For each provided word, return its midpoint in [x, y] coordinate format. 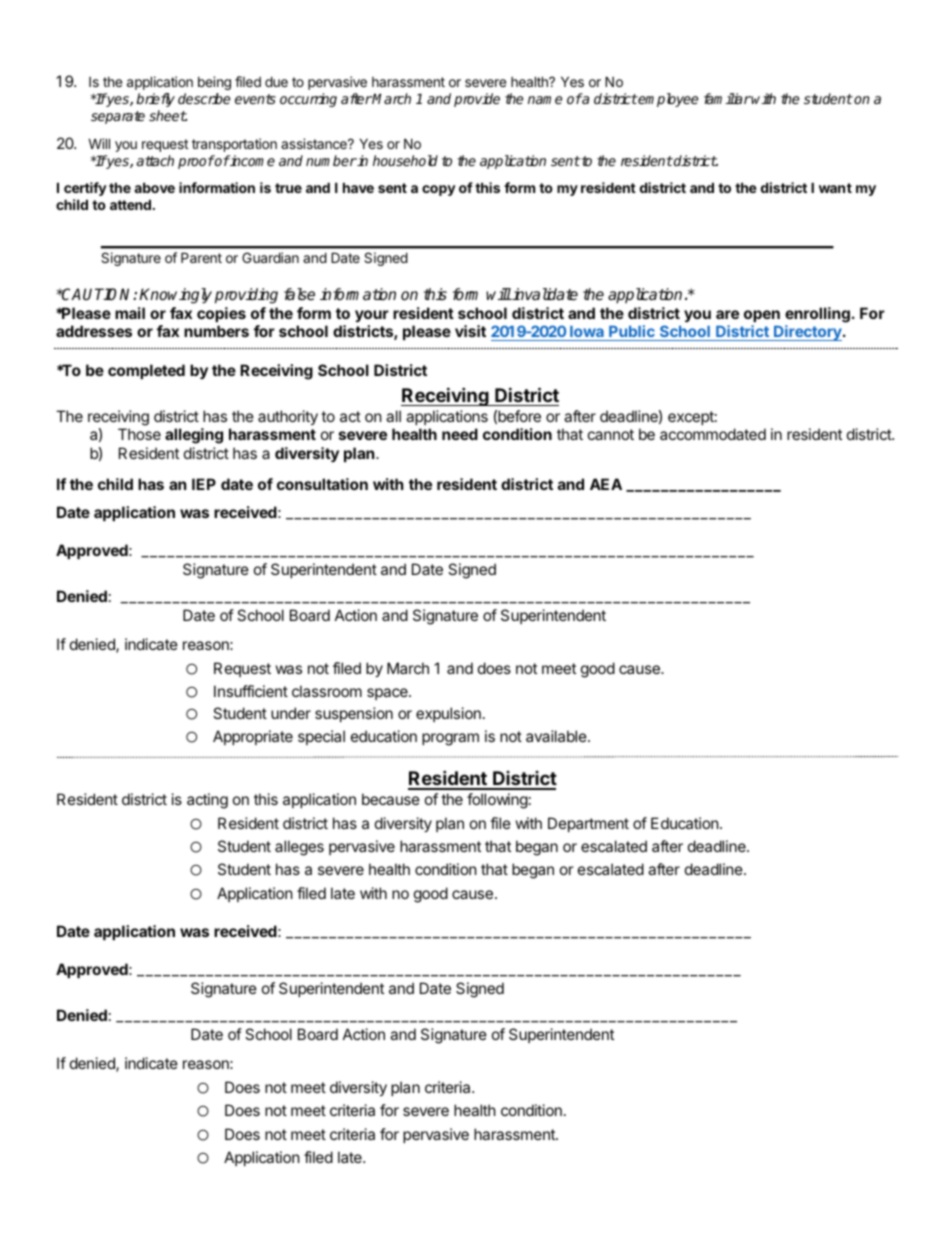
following [497, 801]
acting [207, 801]
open [762, 316]
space [388, 694]
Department [588, 824]
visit [470, 331]
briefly [155, 100]
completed [146, 371]
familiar [727, 98]
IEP [204, 484]
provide [477, 100]
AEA [606, 484]
